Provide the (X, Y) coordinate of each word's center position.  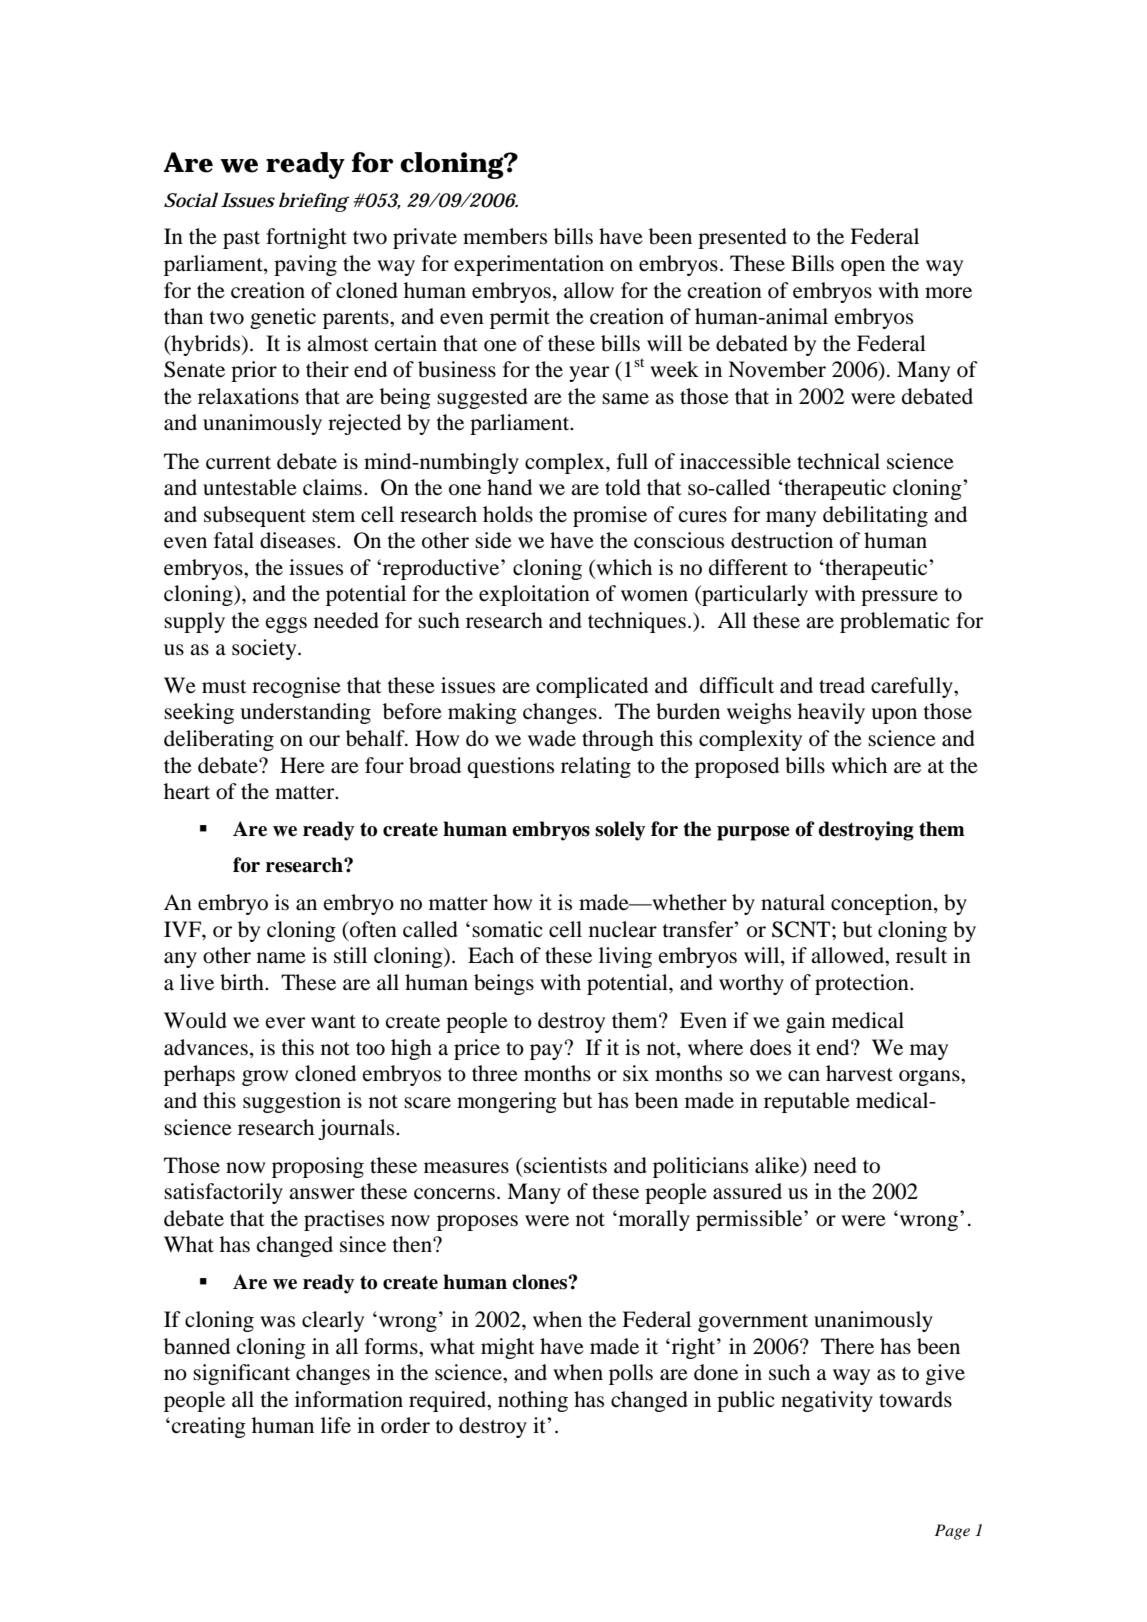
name (281, 958)
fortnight (306, 238)
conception (883, 904)
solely (620, 831)
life (336, 1425)
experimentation (529, 265)
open (863, 268)
